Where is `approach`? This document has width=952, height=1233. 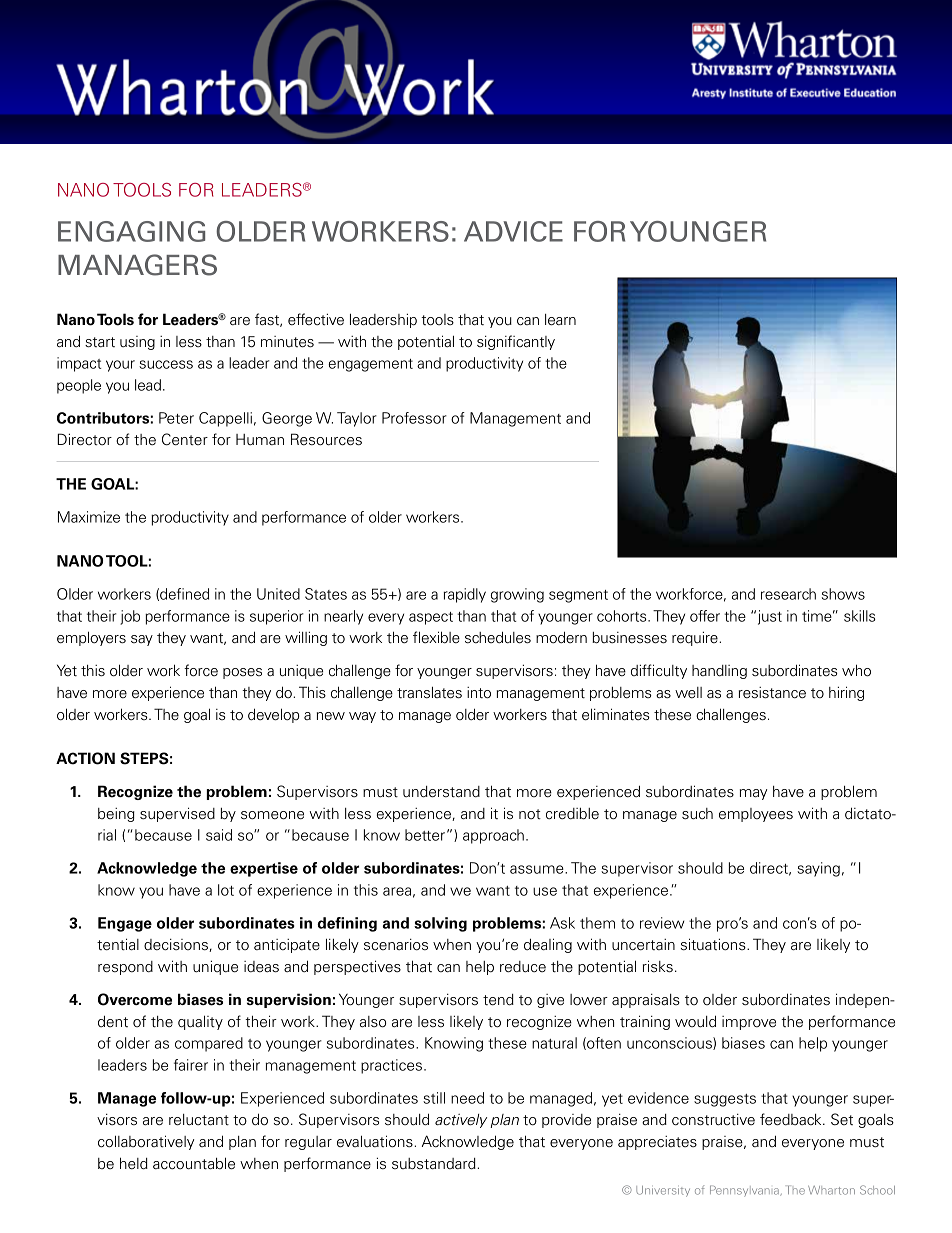 approach is located at coordinates (493, 836).
